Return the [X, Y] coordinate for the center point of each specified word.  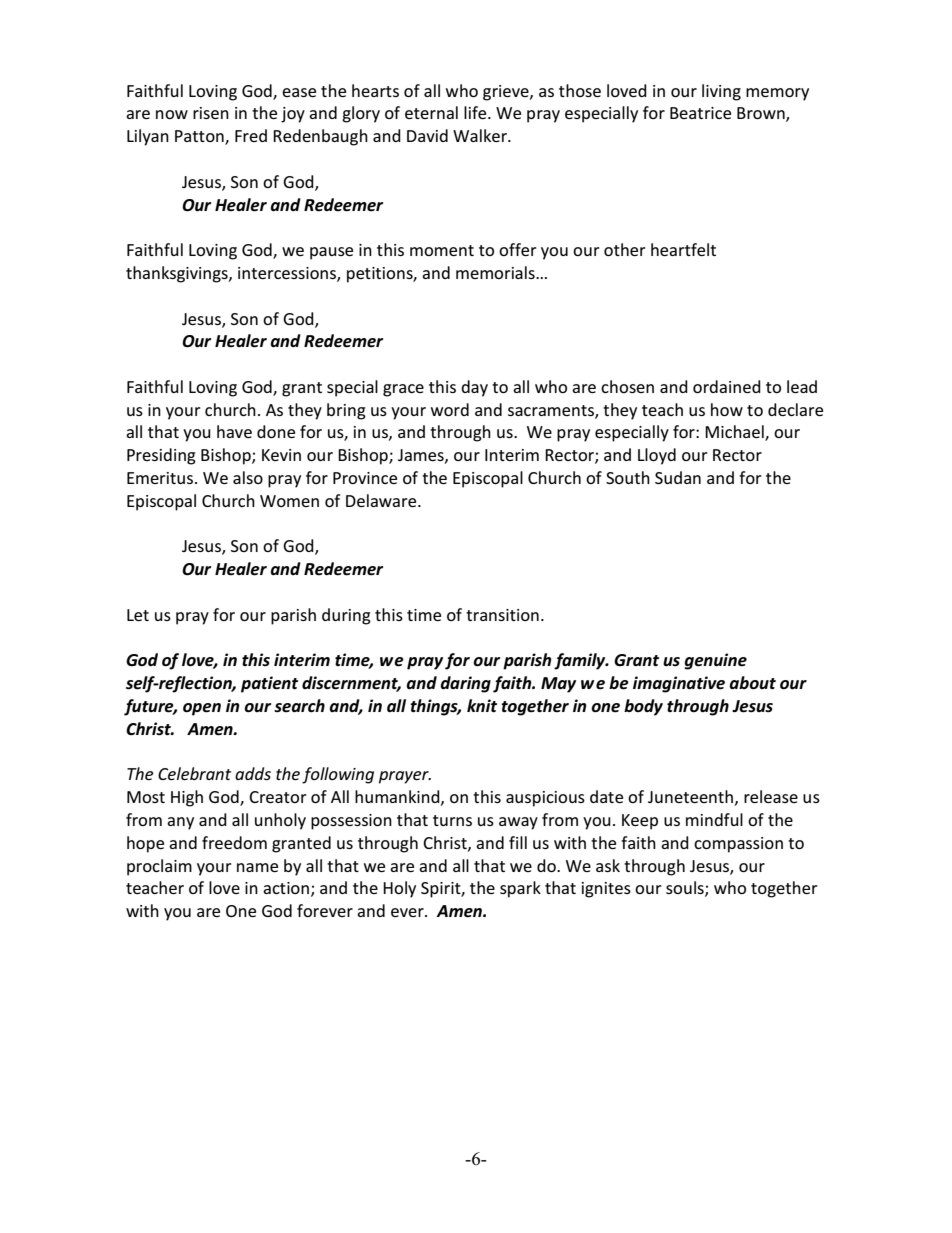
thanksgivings [178, 274]
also [248, 477]
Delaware [382, 500]
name [257, 867]
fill [518, 842]
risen [211, 113]
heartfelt [683, 249]
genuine [715, 661]
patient [269, 684]
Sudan [678, 477]
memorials [496, 272]
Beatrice [700, 113]
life [476, 112]
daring [465, 684]
